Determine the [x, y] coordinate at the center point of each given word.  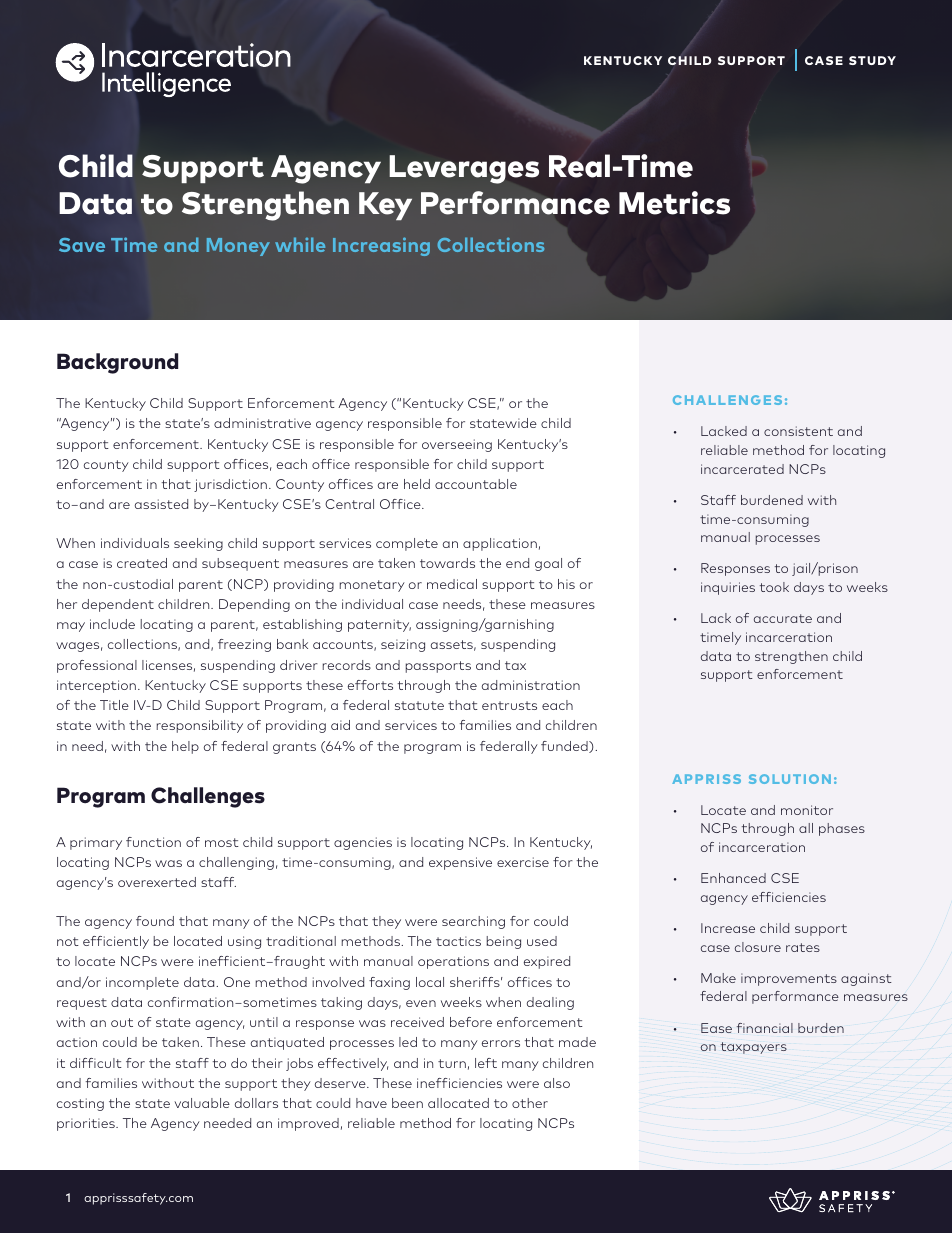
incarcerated [742, 469]
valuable [202, 1103]
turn [452, 1063]
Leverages [464, 169]
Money [238, 247]
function [153, 842]
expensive [460, 863]
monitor [807, 810]
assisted [161, 504]
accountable [476, 484]
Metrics [674, 203]
